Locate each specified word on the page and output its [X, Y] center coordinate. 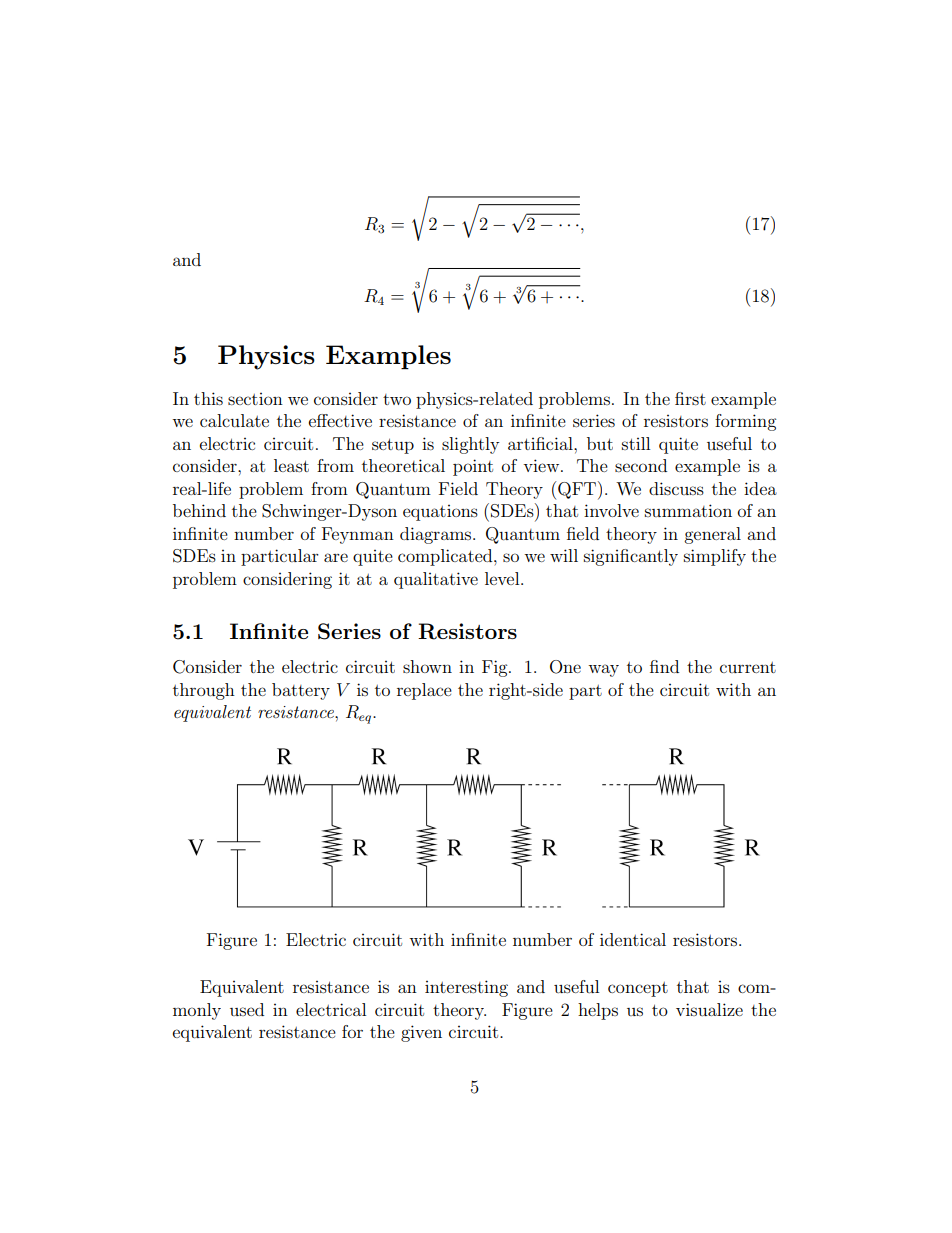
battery [301, 691]
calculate [234, 420]
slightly [470, 445]
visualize [709, 1009]
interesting [466, 988]
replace [424, 691]
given [421, 1033]
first [690, 398]
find [664, 666]
